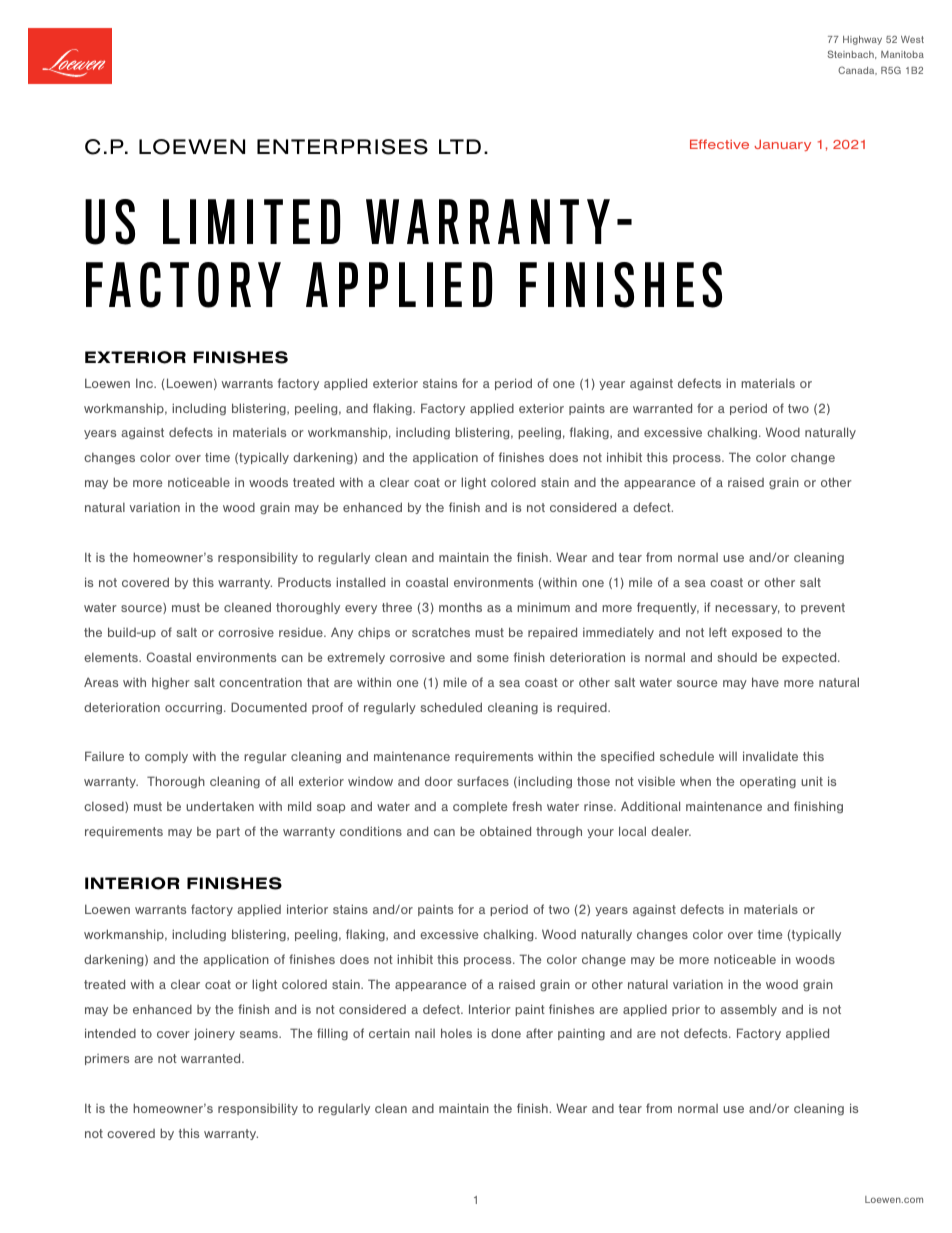  Describe the element at coordinates (543, 607) in the screenshot. I see `minimum` at that location.
